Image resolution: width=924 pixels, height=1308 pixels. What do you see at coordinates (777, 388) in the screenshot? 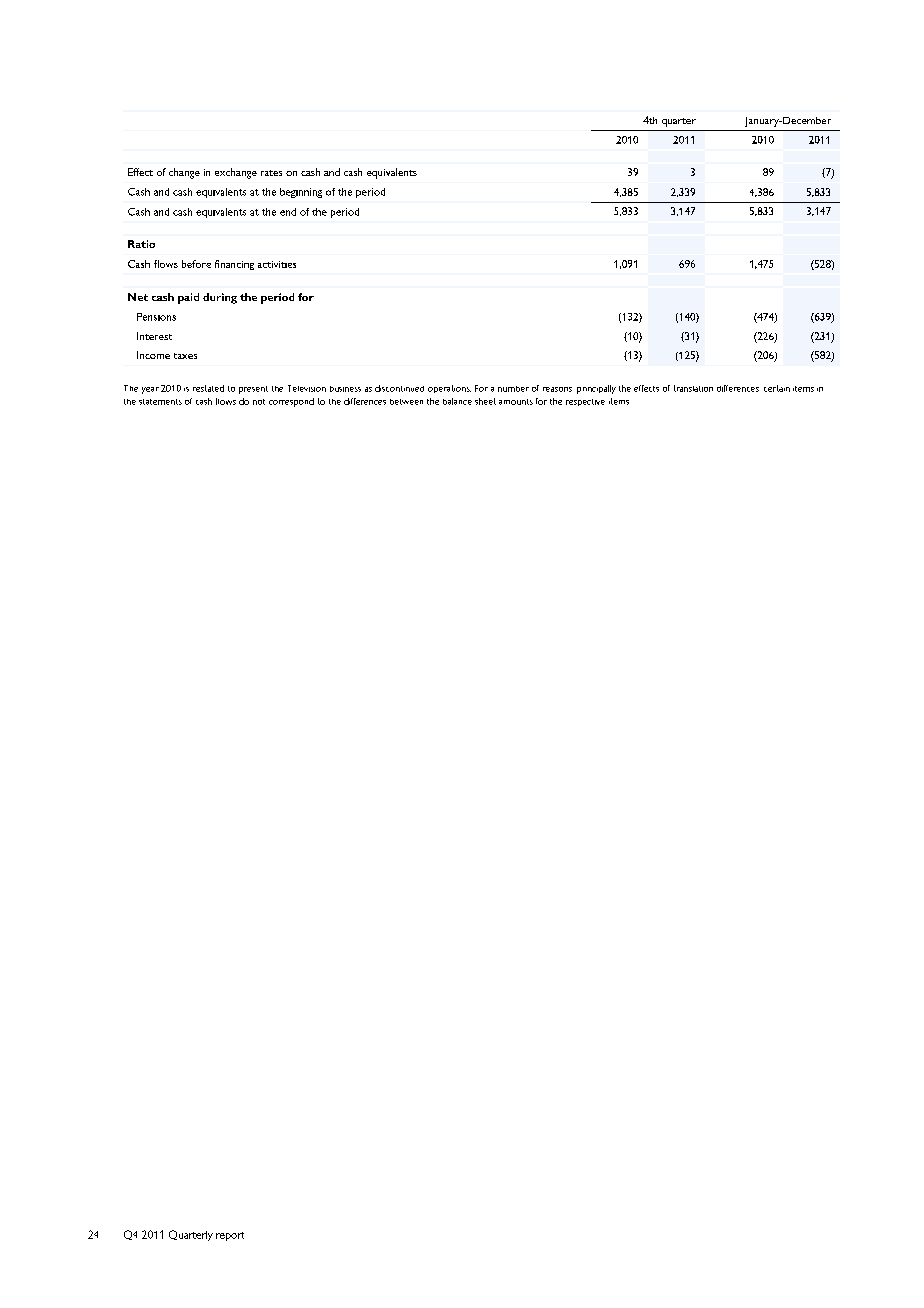
I see `certain` at bounding box center [777, 388].
